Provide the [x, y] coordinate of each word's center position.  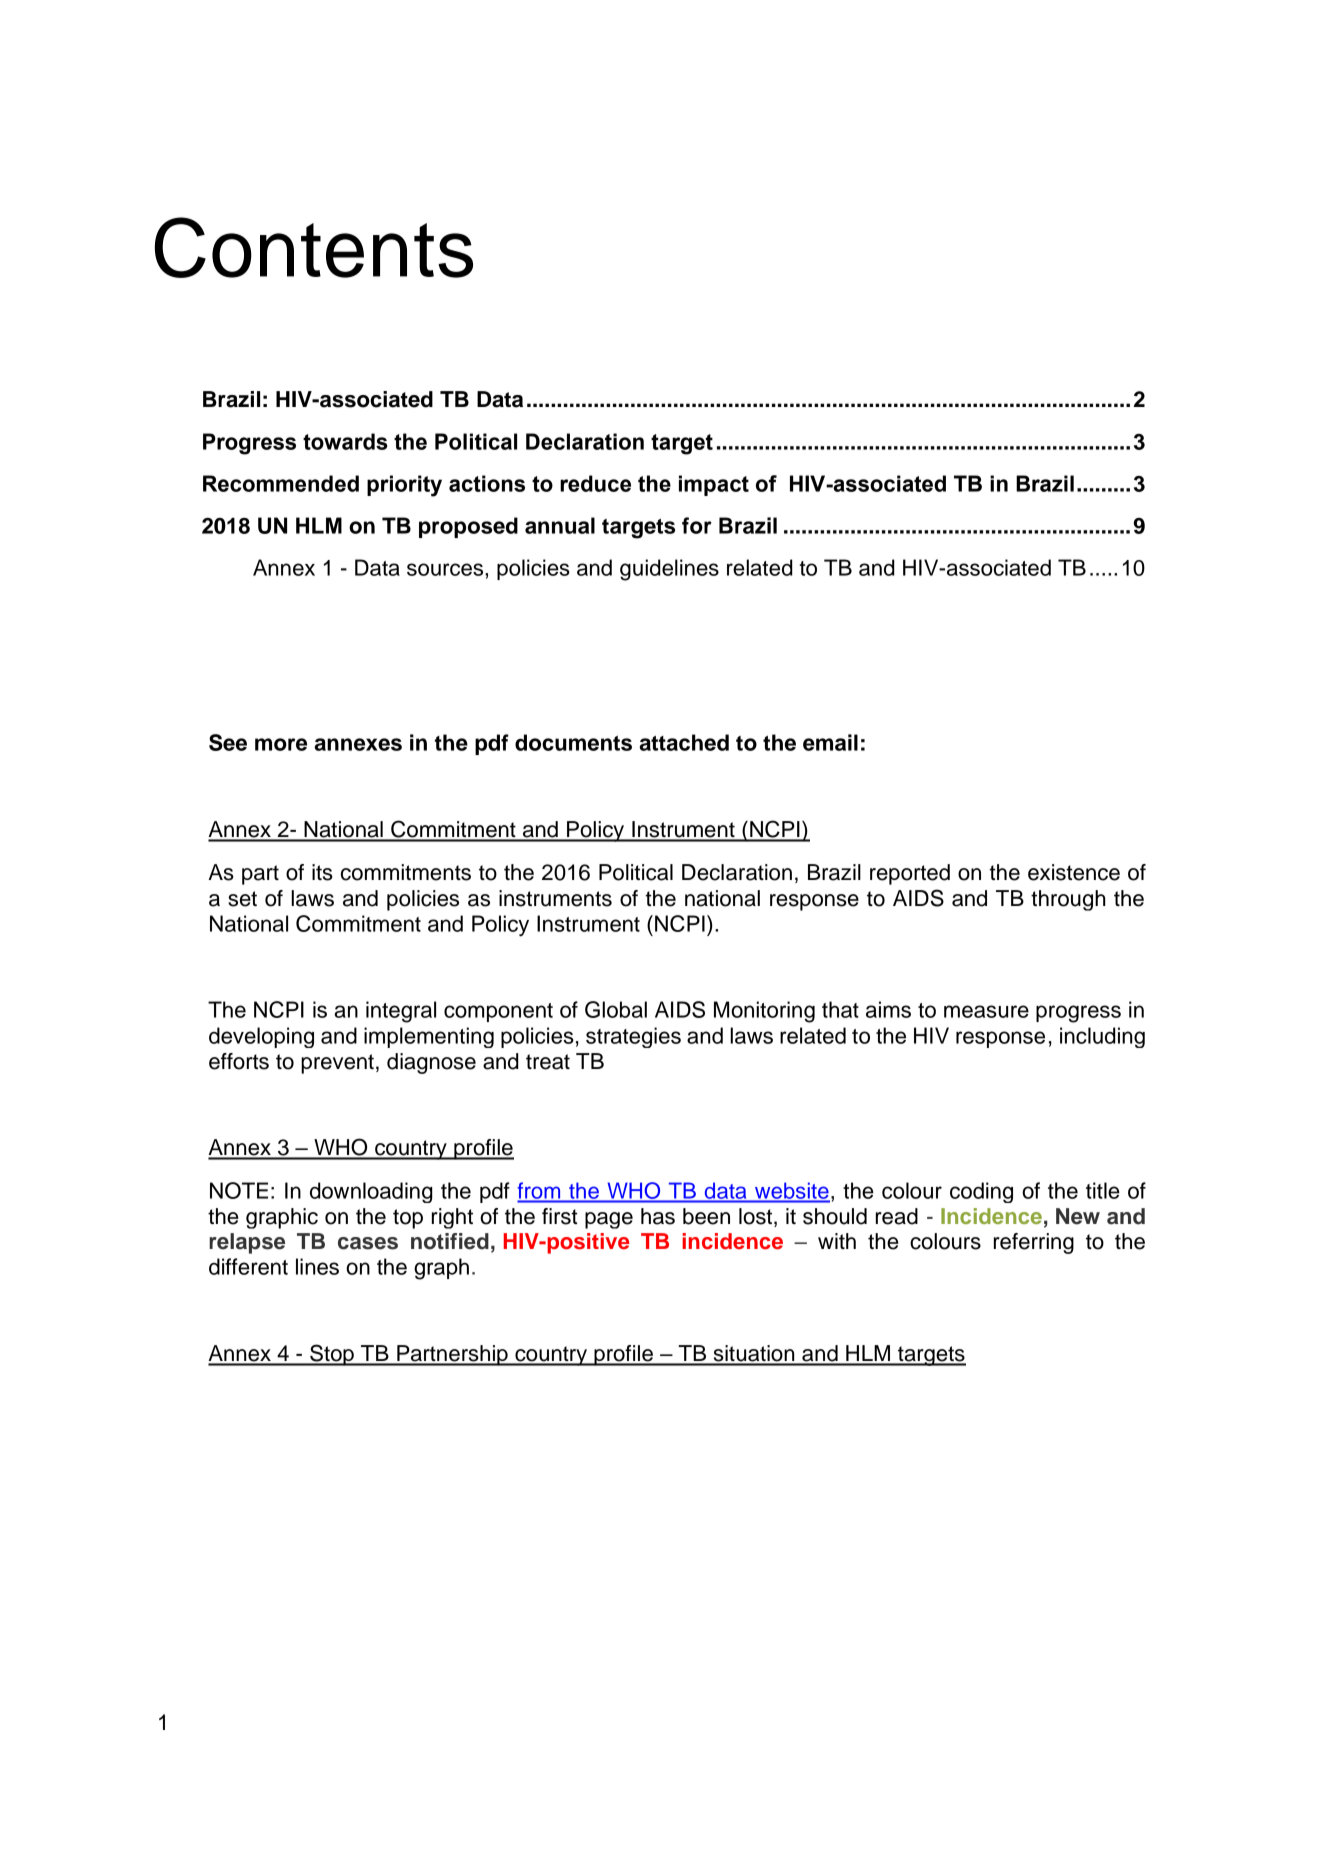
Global [616, 1009]
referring [1034, 1243]
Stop [332, 1355]
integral [401, 1012]
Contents [314, 247]
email [830, 742]
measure [986, 1011]
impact [714, 485]
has [658, 1216]
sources [446, 569]
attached [684, 742]
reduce [595, 483]
